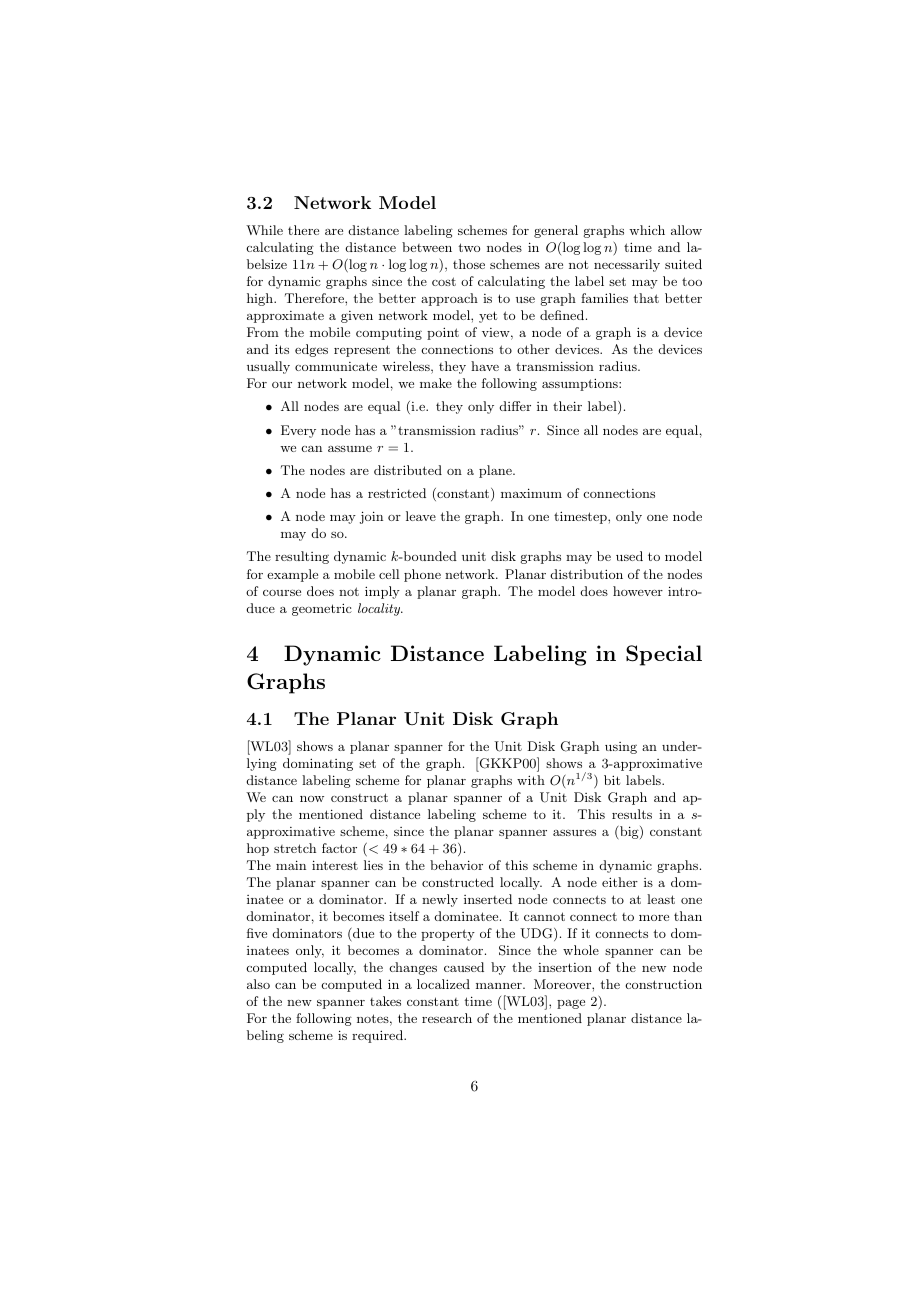 The height and width of the page is (1308, 924). Describe the element at coordinates (469, 264) in the page. I see `those` at that location.
